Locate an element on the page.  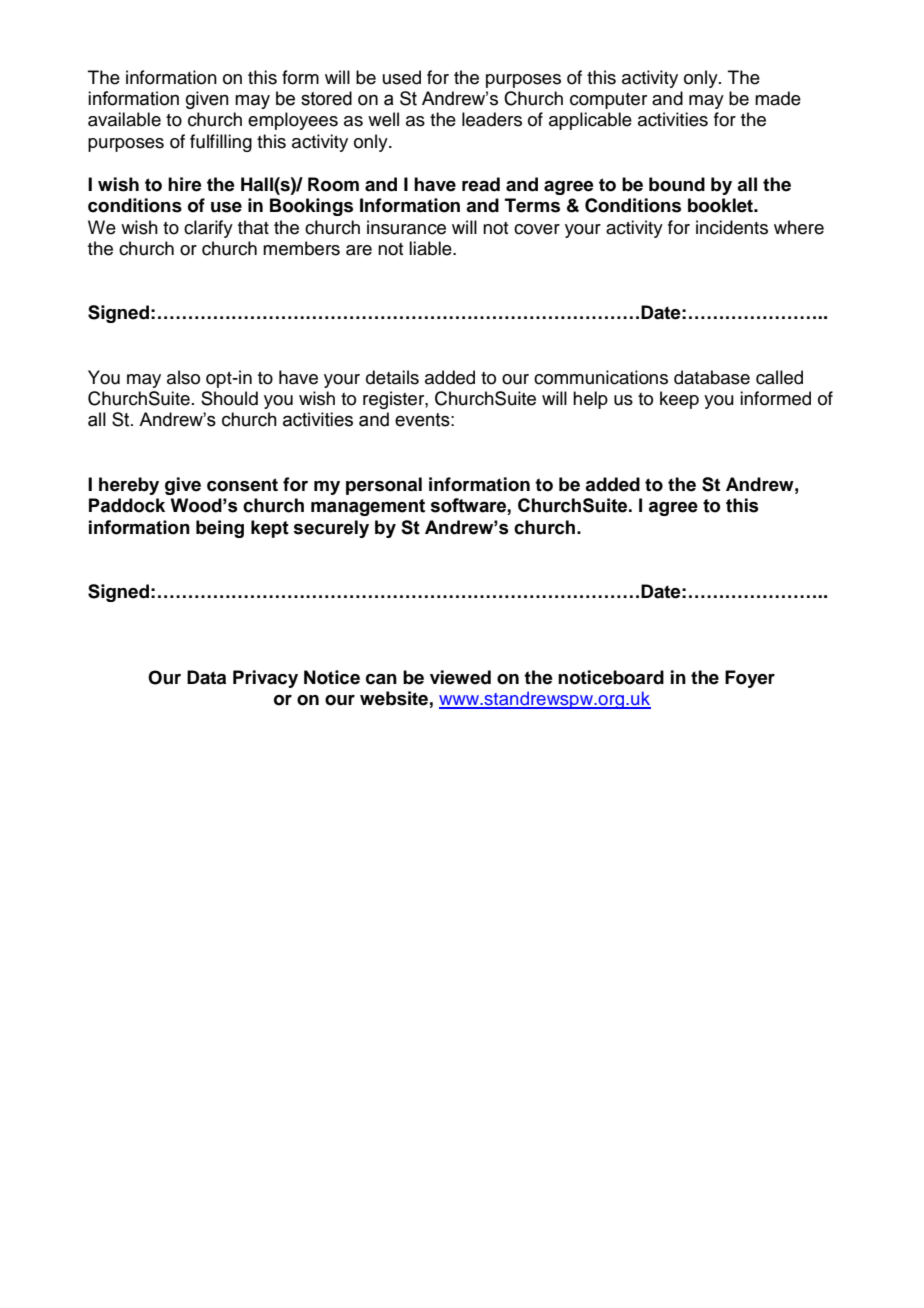
called is located at coordinates (779, 377).
